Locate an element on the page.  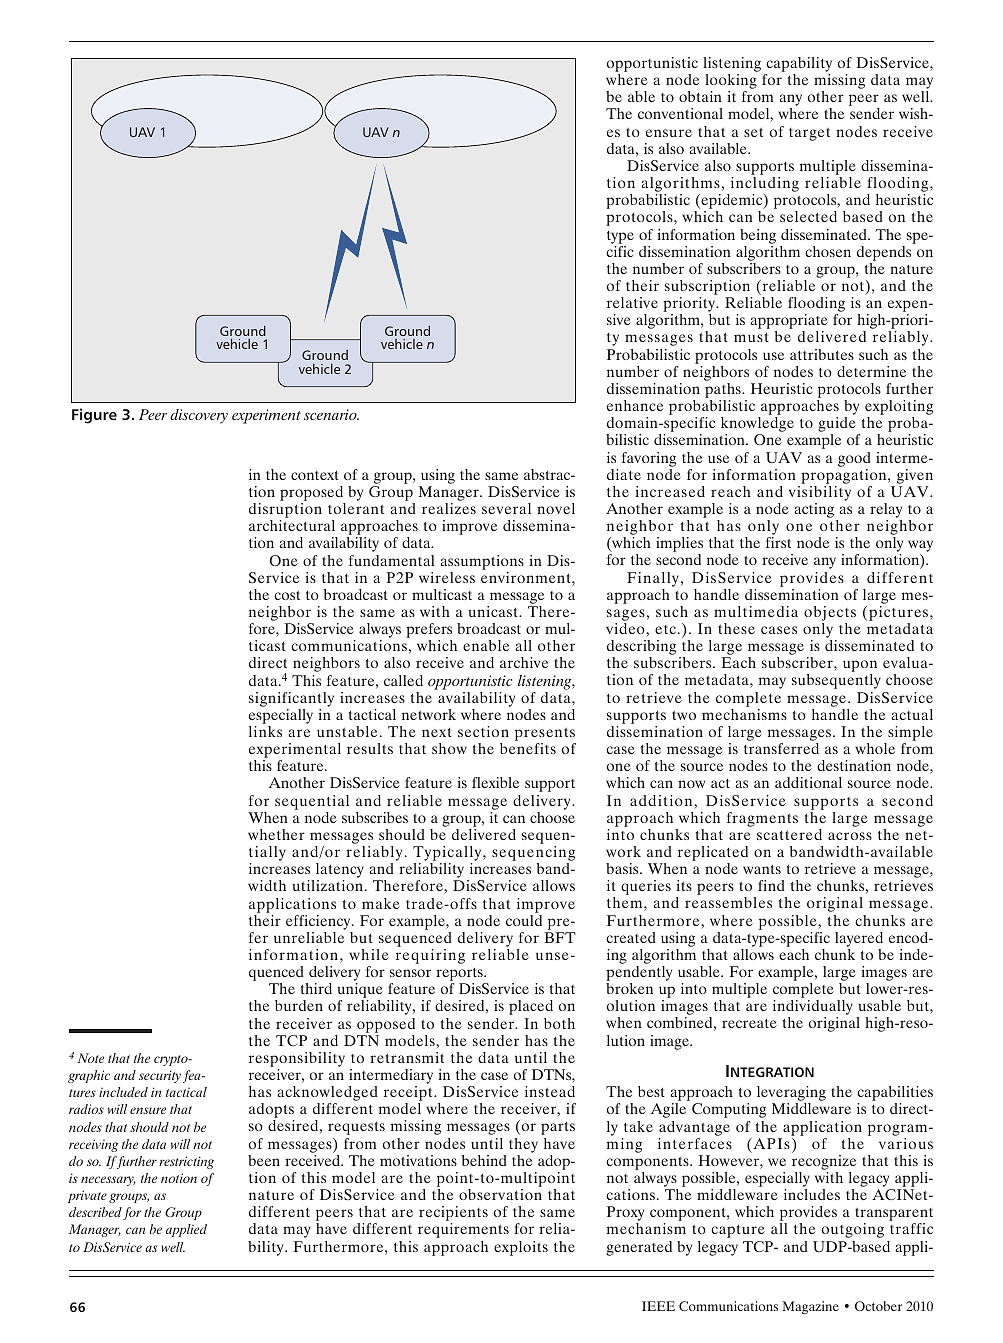
individually is located at coordinates (813, 1009).
